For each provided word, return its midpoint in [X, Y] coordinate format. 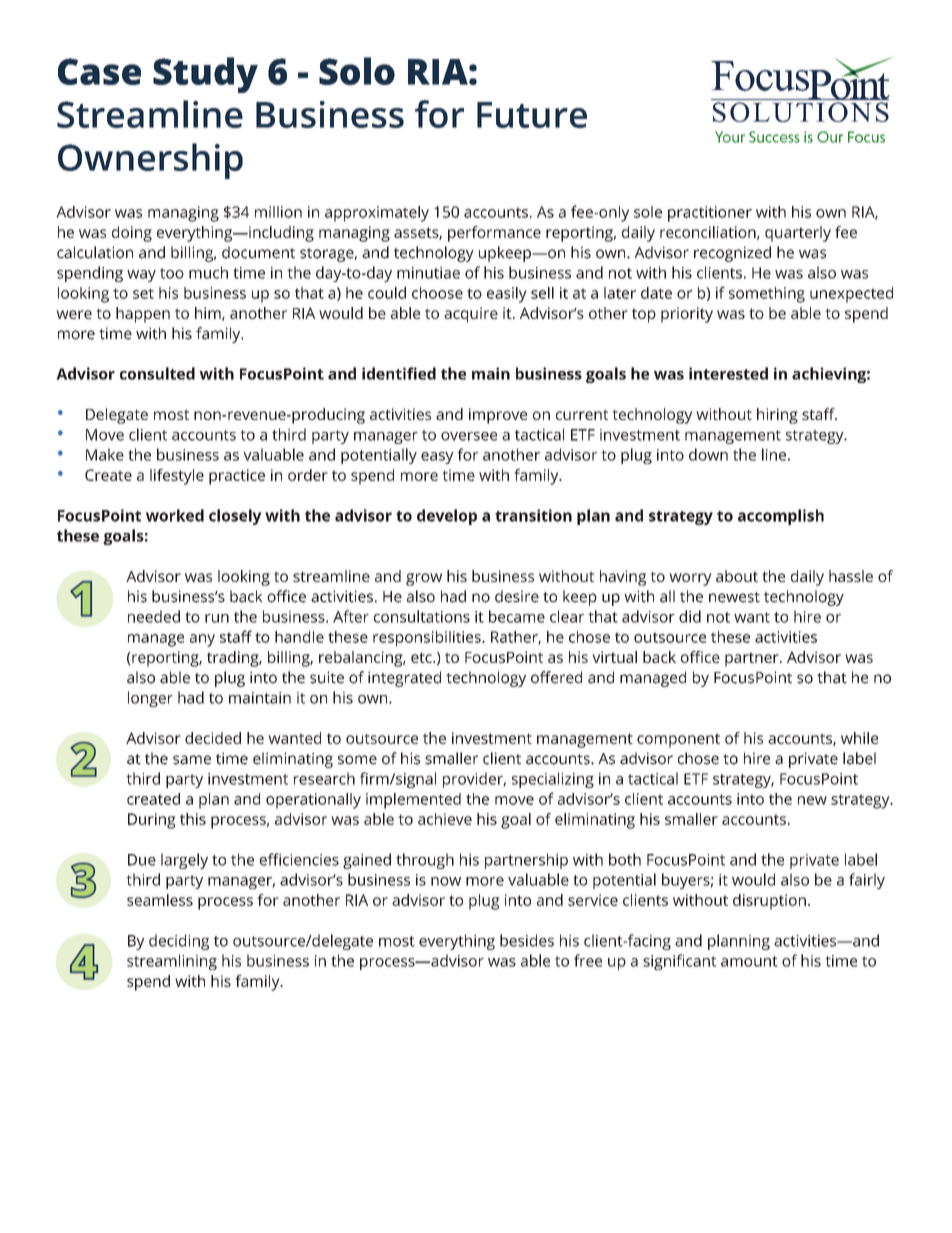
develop [447, 517]
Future [532, 115]
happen [143, 315]
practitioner [710, 214]
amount [749, 961]
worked [175, 515]
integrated [404, 679]
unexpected [851, 295]
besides [527, 940]
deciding [179, 942]
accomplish [781, 517]
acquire [471, 315]
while [859, 738]
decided [213, 738]
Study [205, 75]
